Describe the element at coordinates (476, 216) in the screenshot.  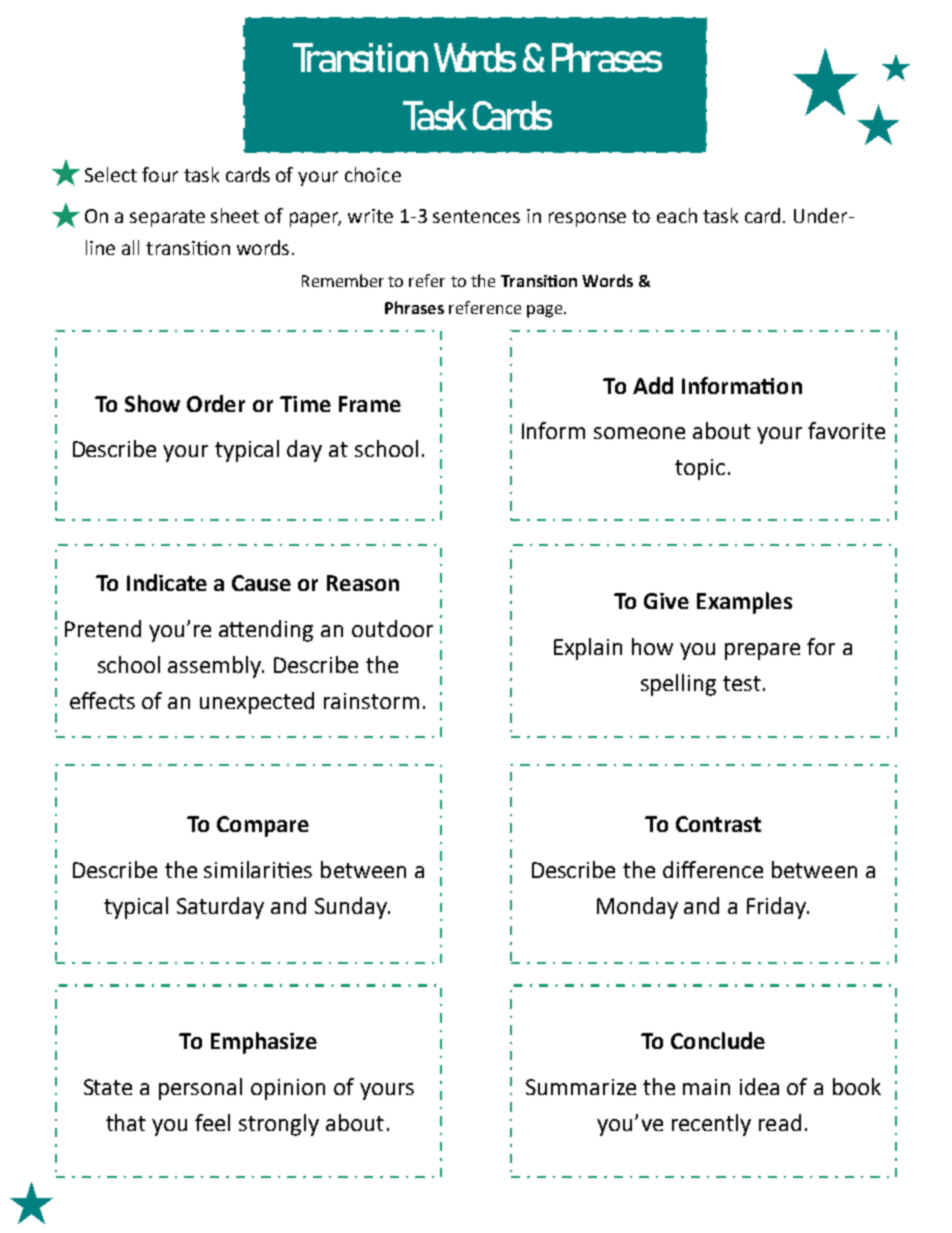
I see `sentences` at that location.
